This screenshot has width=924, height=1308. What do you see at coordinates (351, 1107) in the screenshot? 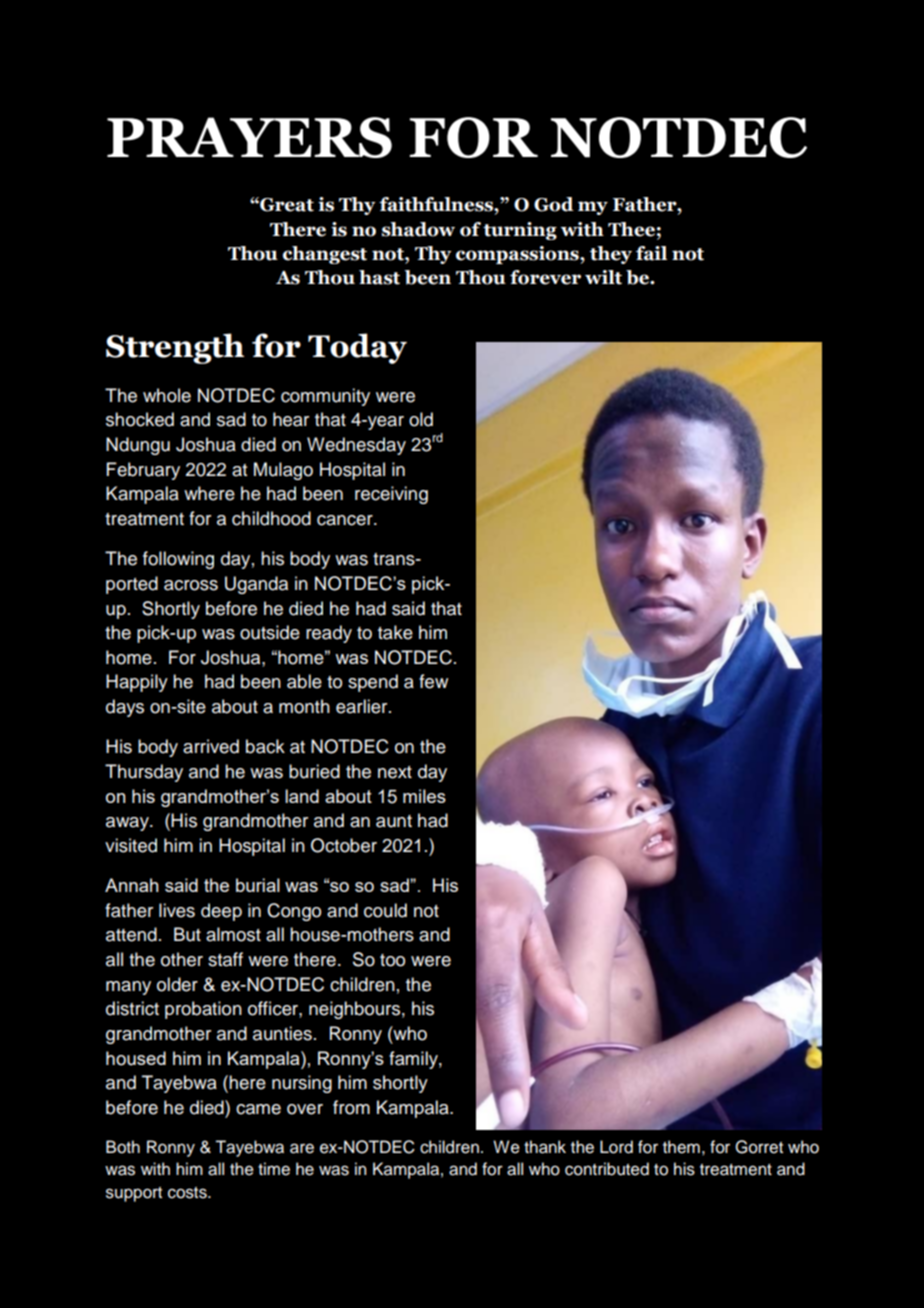
I see `from` at bounding box center [351, 1107].
